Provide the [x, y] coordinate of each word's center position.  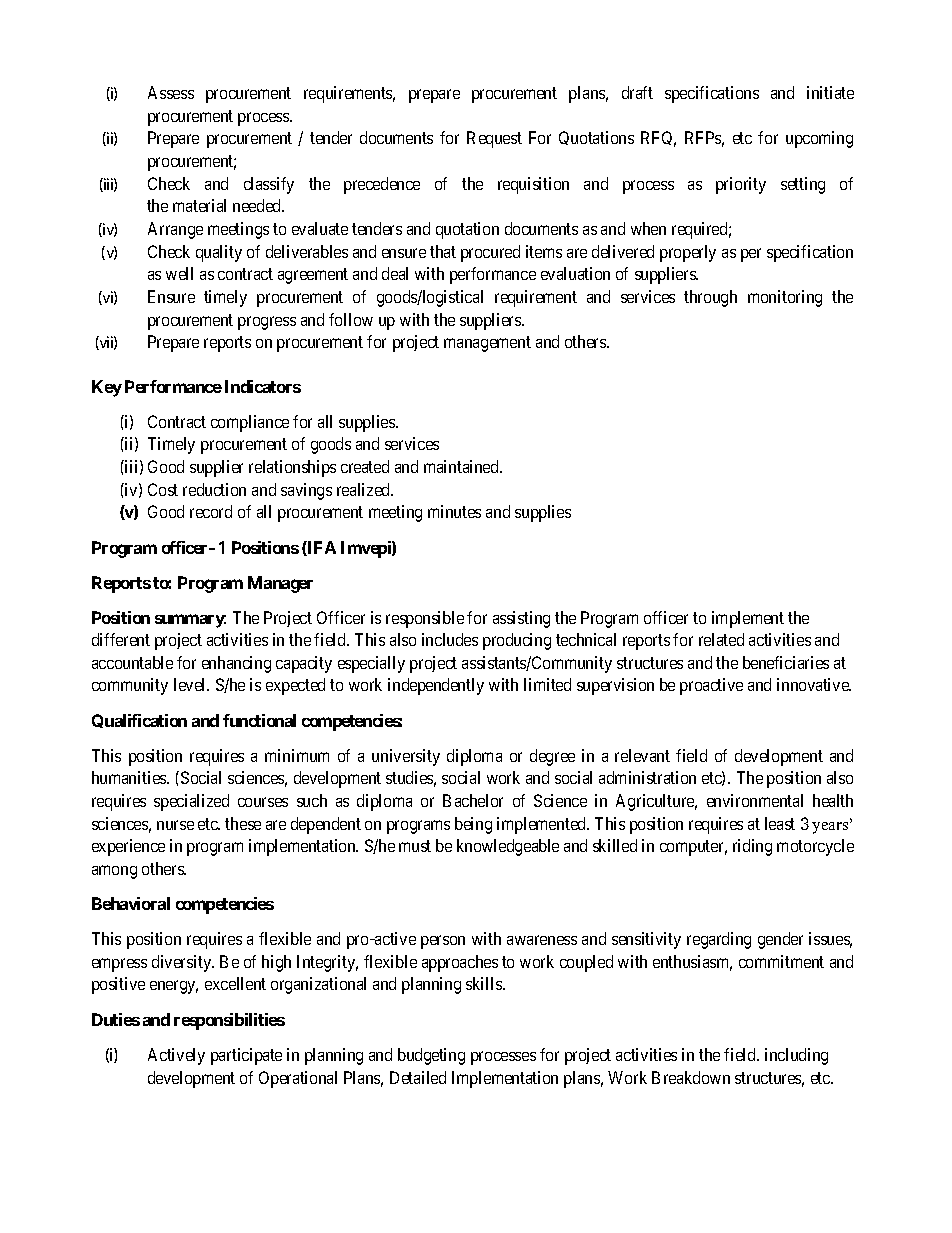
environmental [755, 800]
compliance [250, 423]
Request [494, 139]
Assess [171, 92]
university [406, 757]
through [710, 298]
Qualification [139, 721]
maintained [462, 466]
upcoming [819, 139]
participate [246, 1056]
